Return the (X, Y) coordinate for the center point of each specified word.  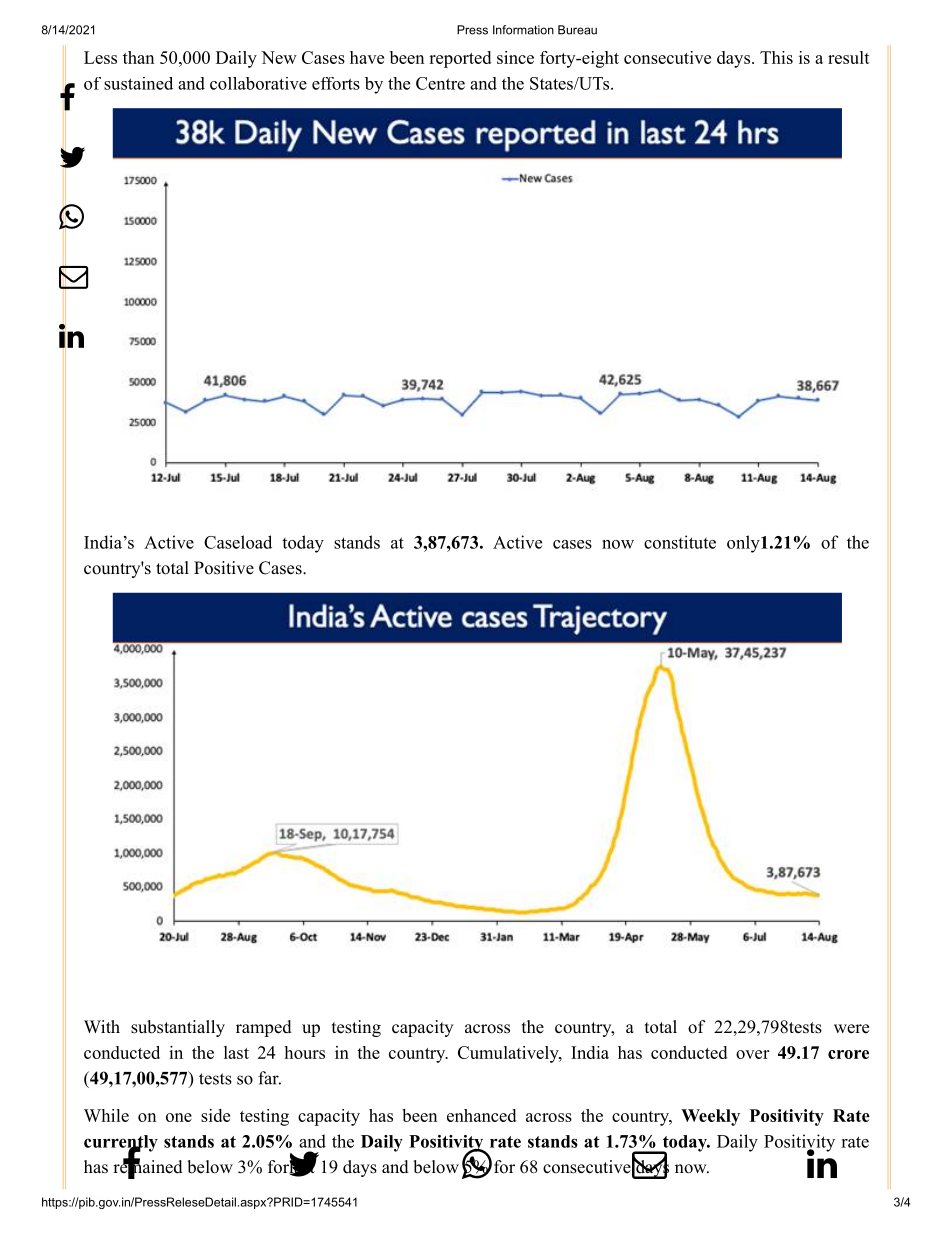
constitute (680, 542)
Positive (224, 568)
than (138, 57)
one (179, 1117)
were (851, 1029)
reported (460, 59)
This (776, 57)
